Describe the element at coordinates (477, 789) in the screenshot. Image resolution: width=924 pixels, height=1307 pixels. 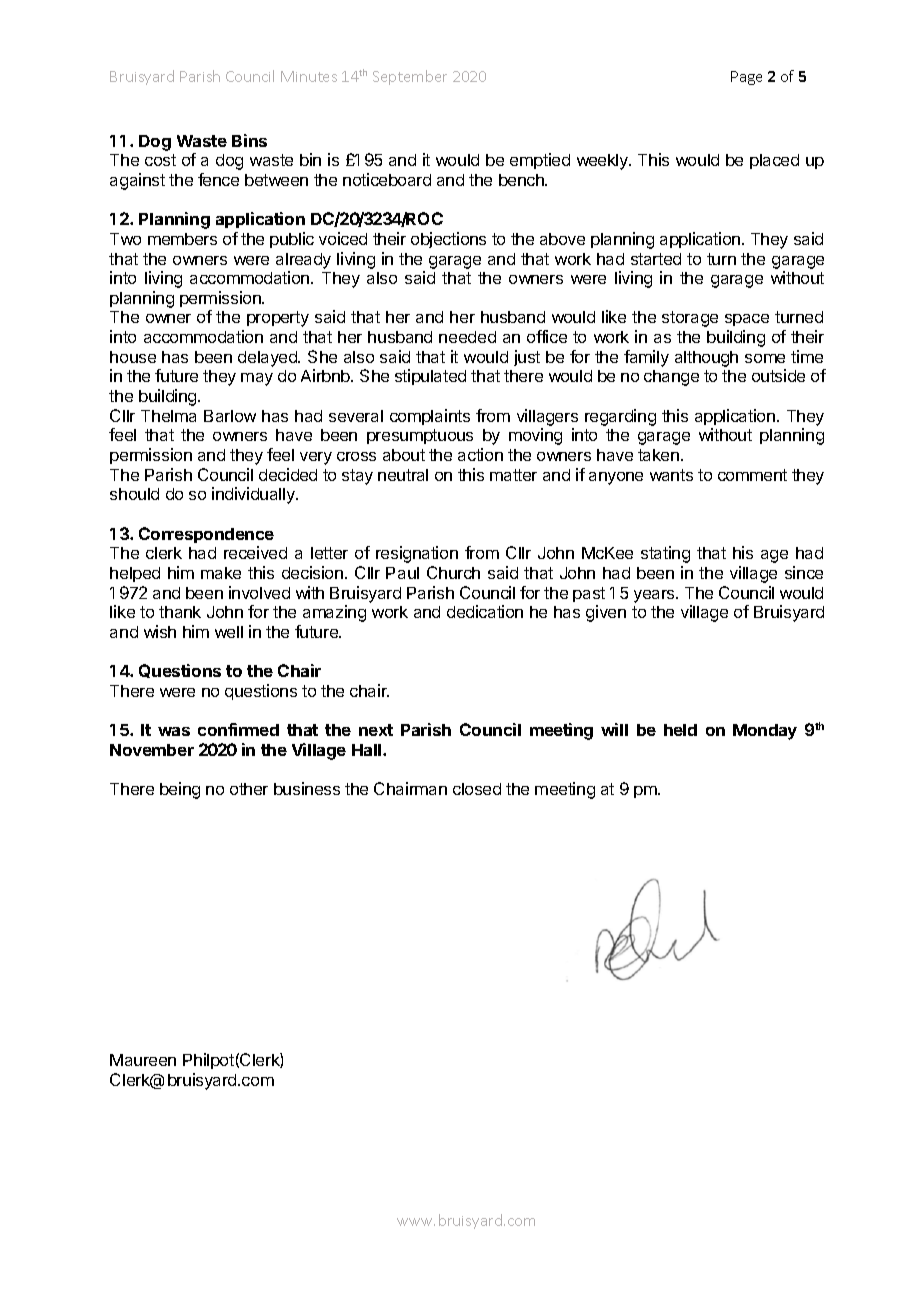
I see `closed` at that location.
